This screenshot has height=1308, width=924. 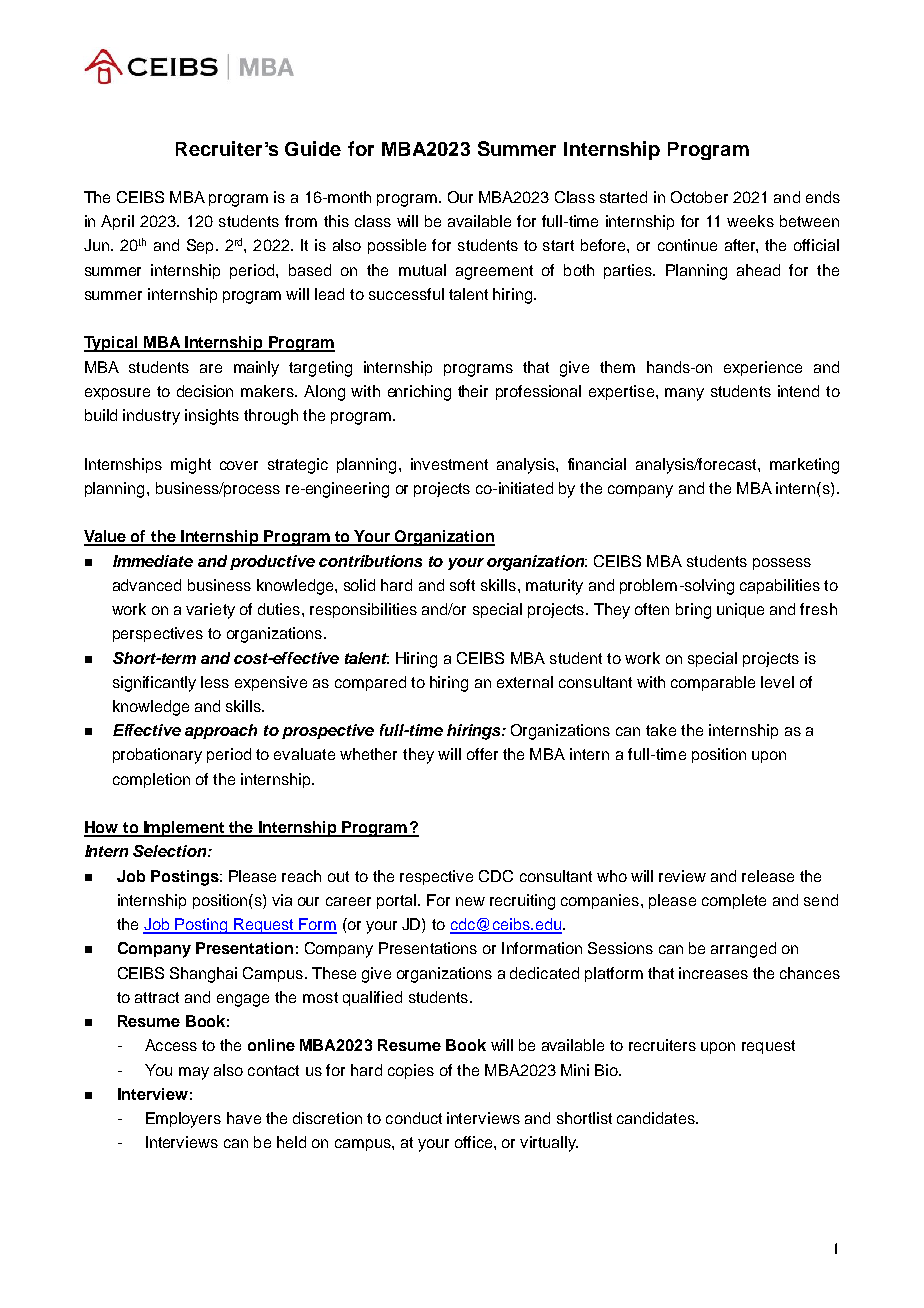 What do you see at coordinates (475, 1142) in the screenshot?
I see `office` at bounding box center [475, 1142].
